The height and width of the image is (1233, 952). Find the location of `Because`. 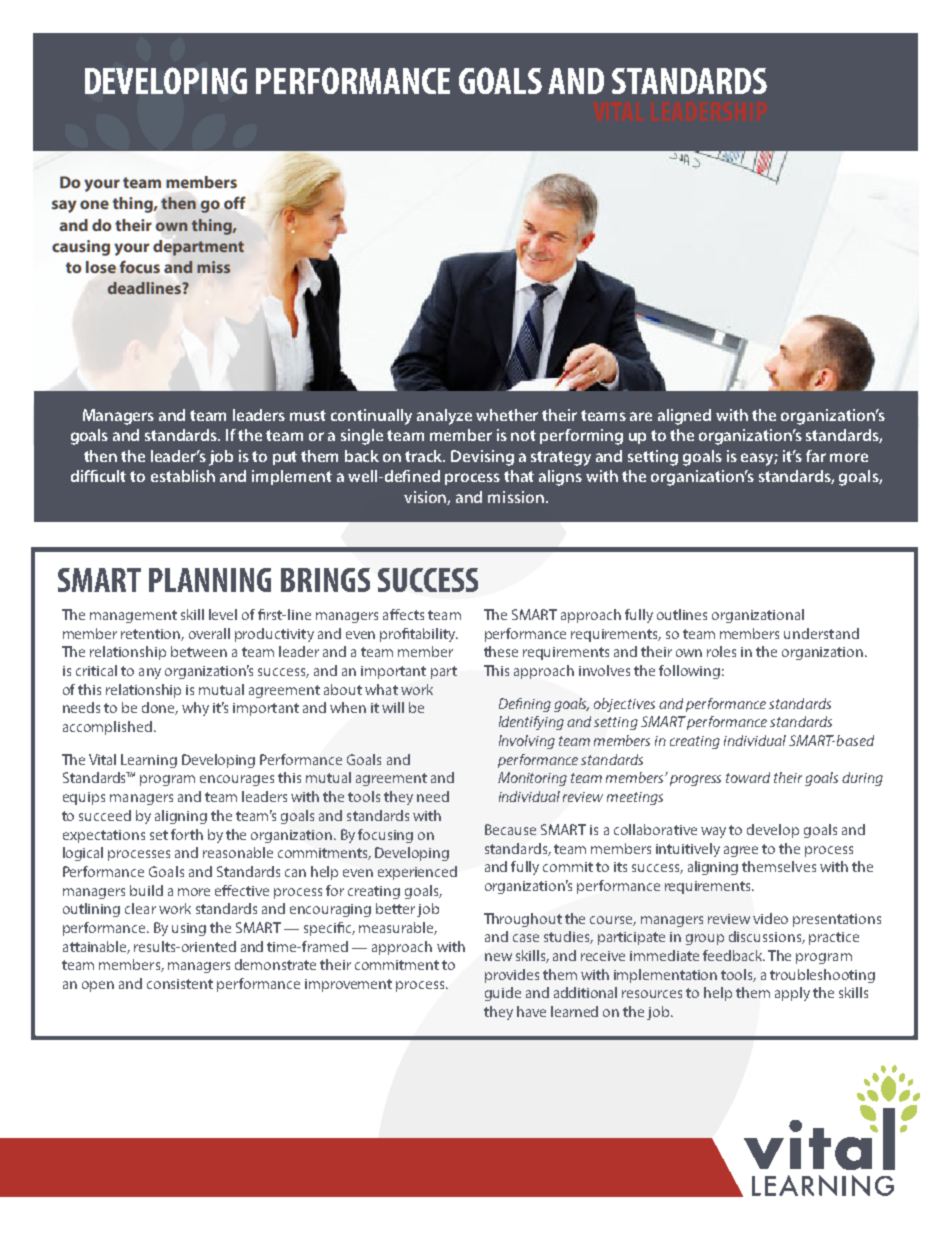

Because is located at coordinates (510, 829).
